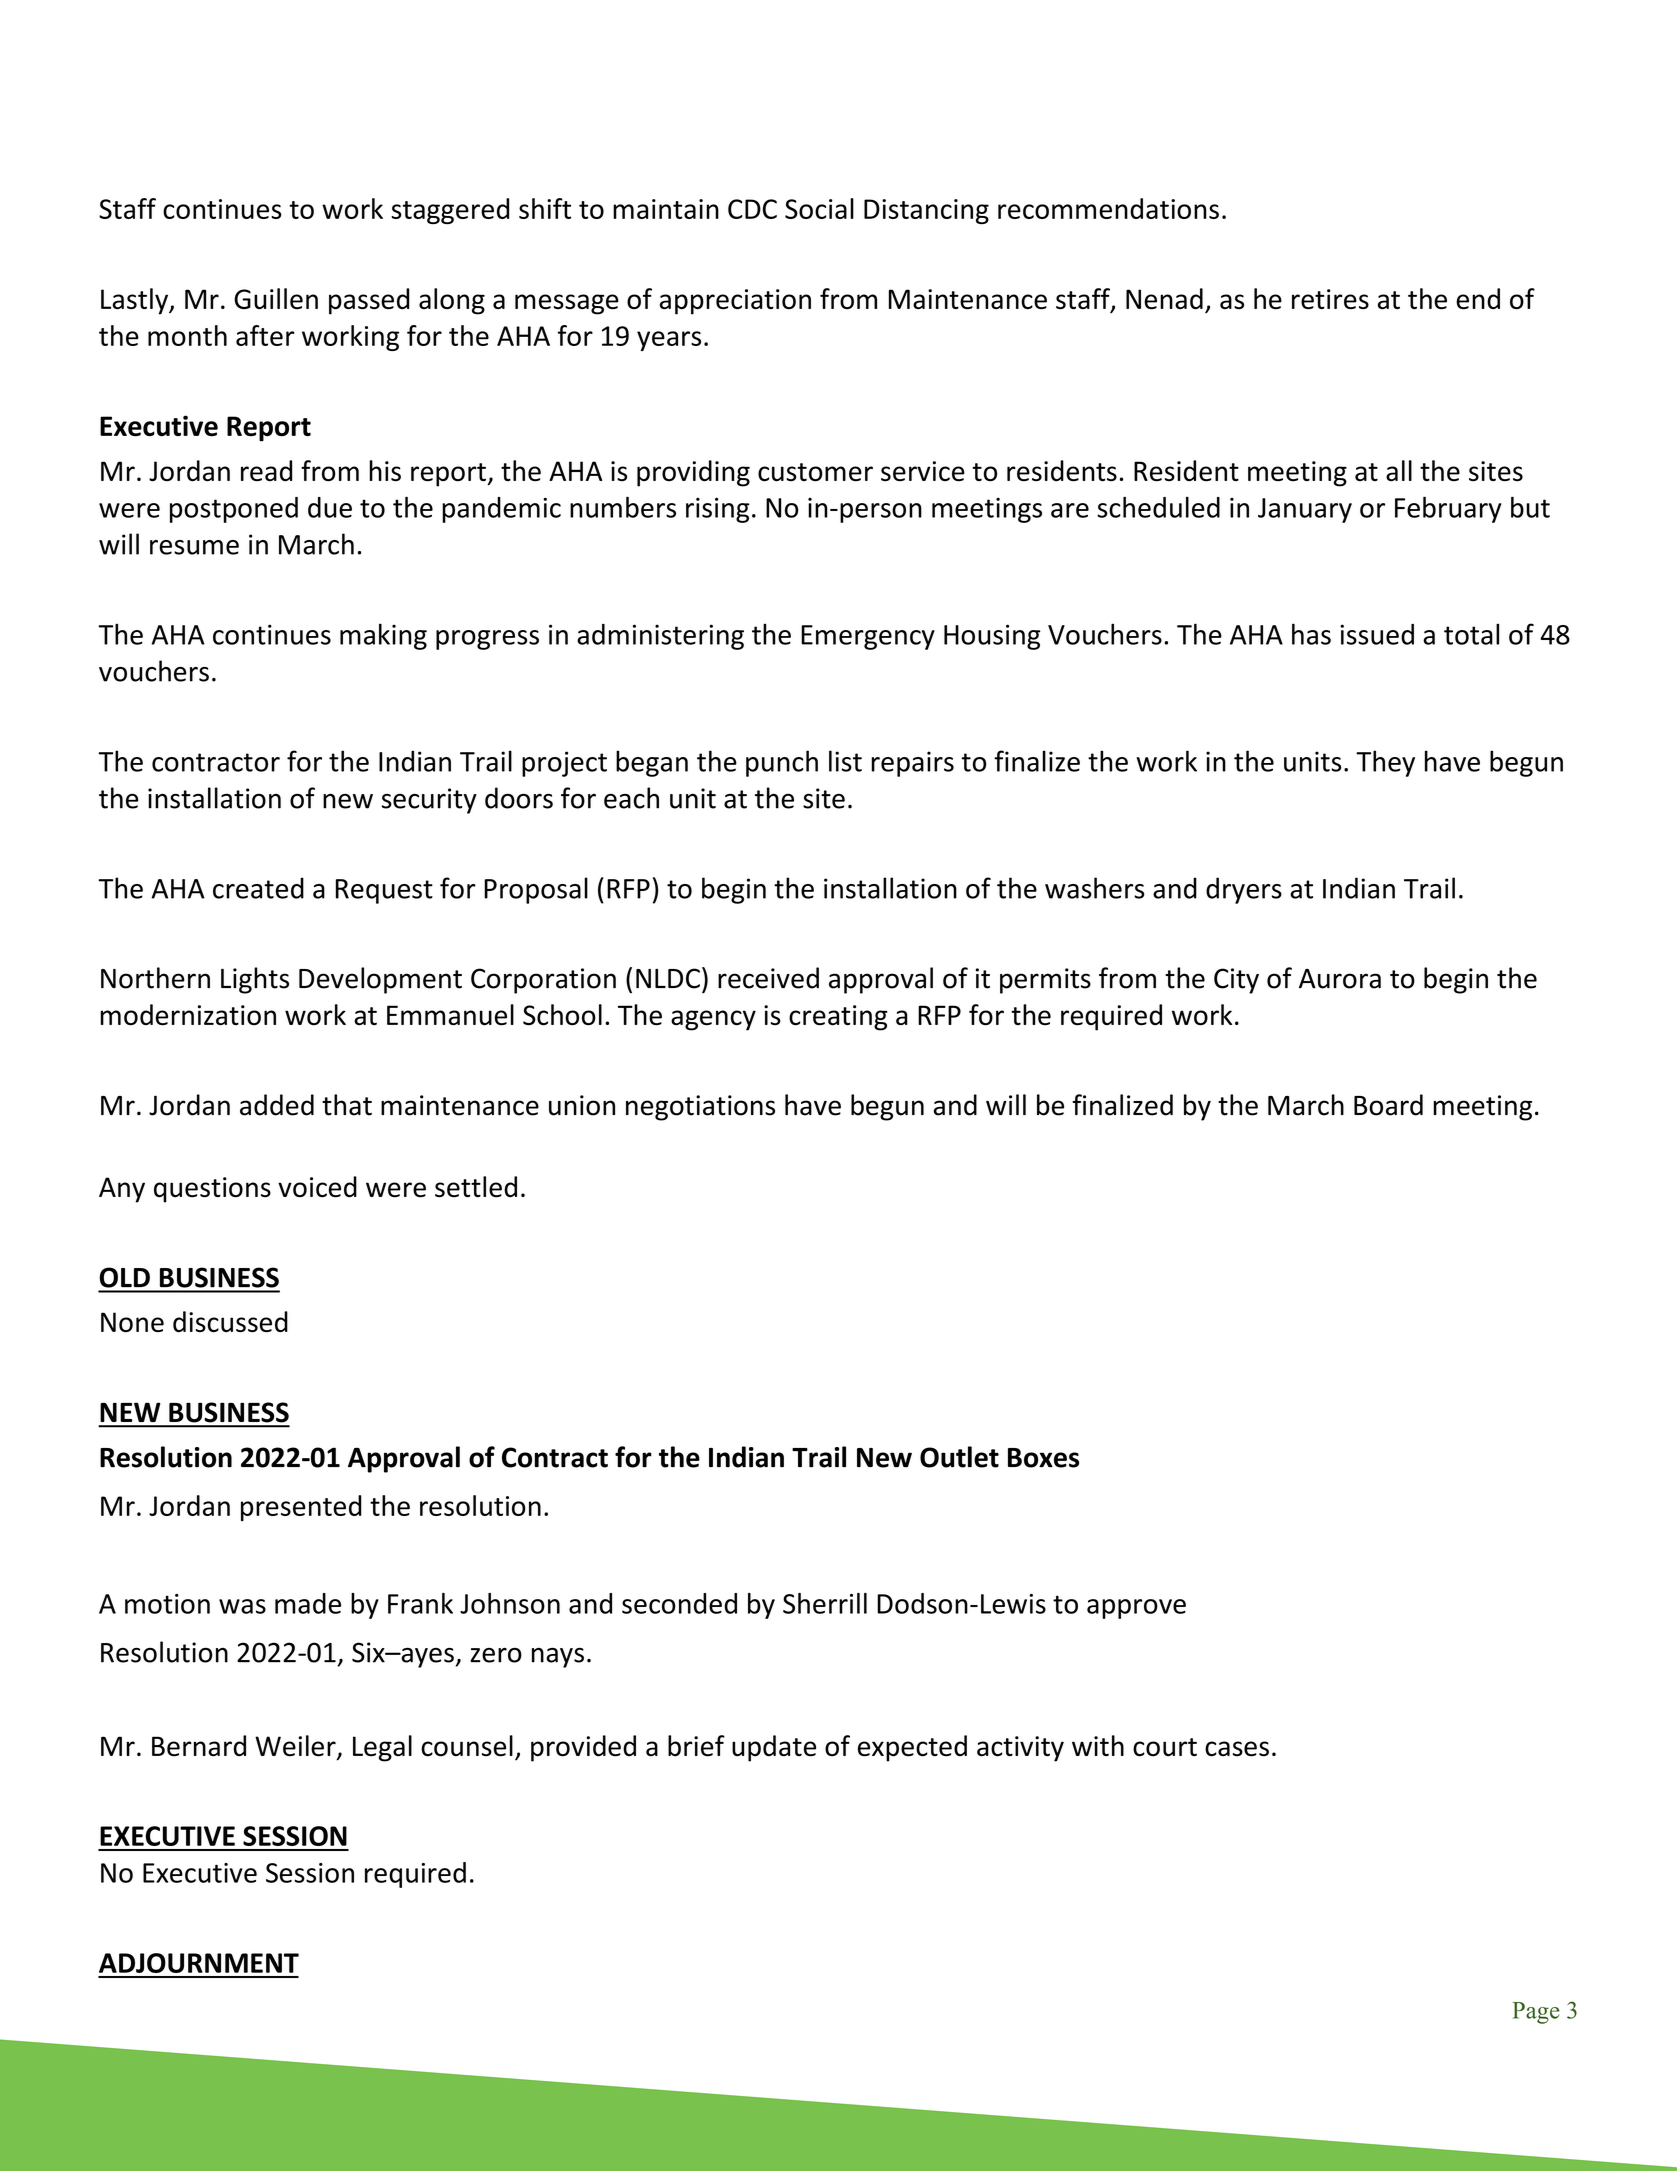 The image size is (1677, 2171). Describe the element at coordinates (199, 1963) in the screenshot. I see `ADJOURNMENT` at that location.
